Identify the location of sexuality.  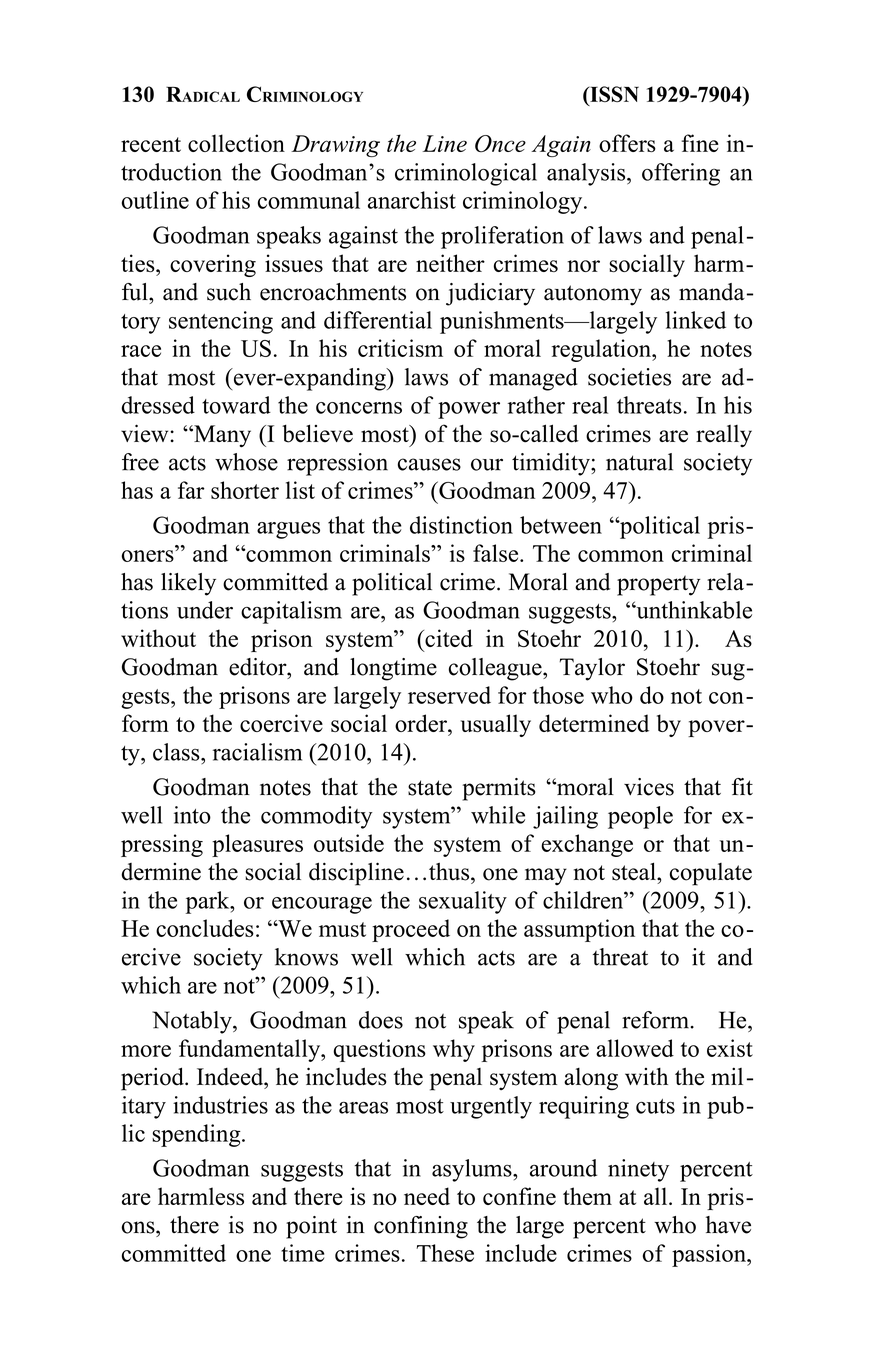
(463, 902).
